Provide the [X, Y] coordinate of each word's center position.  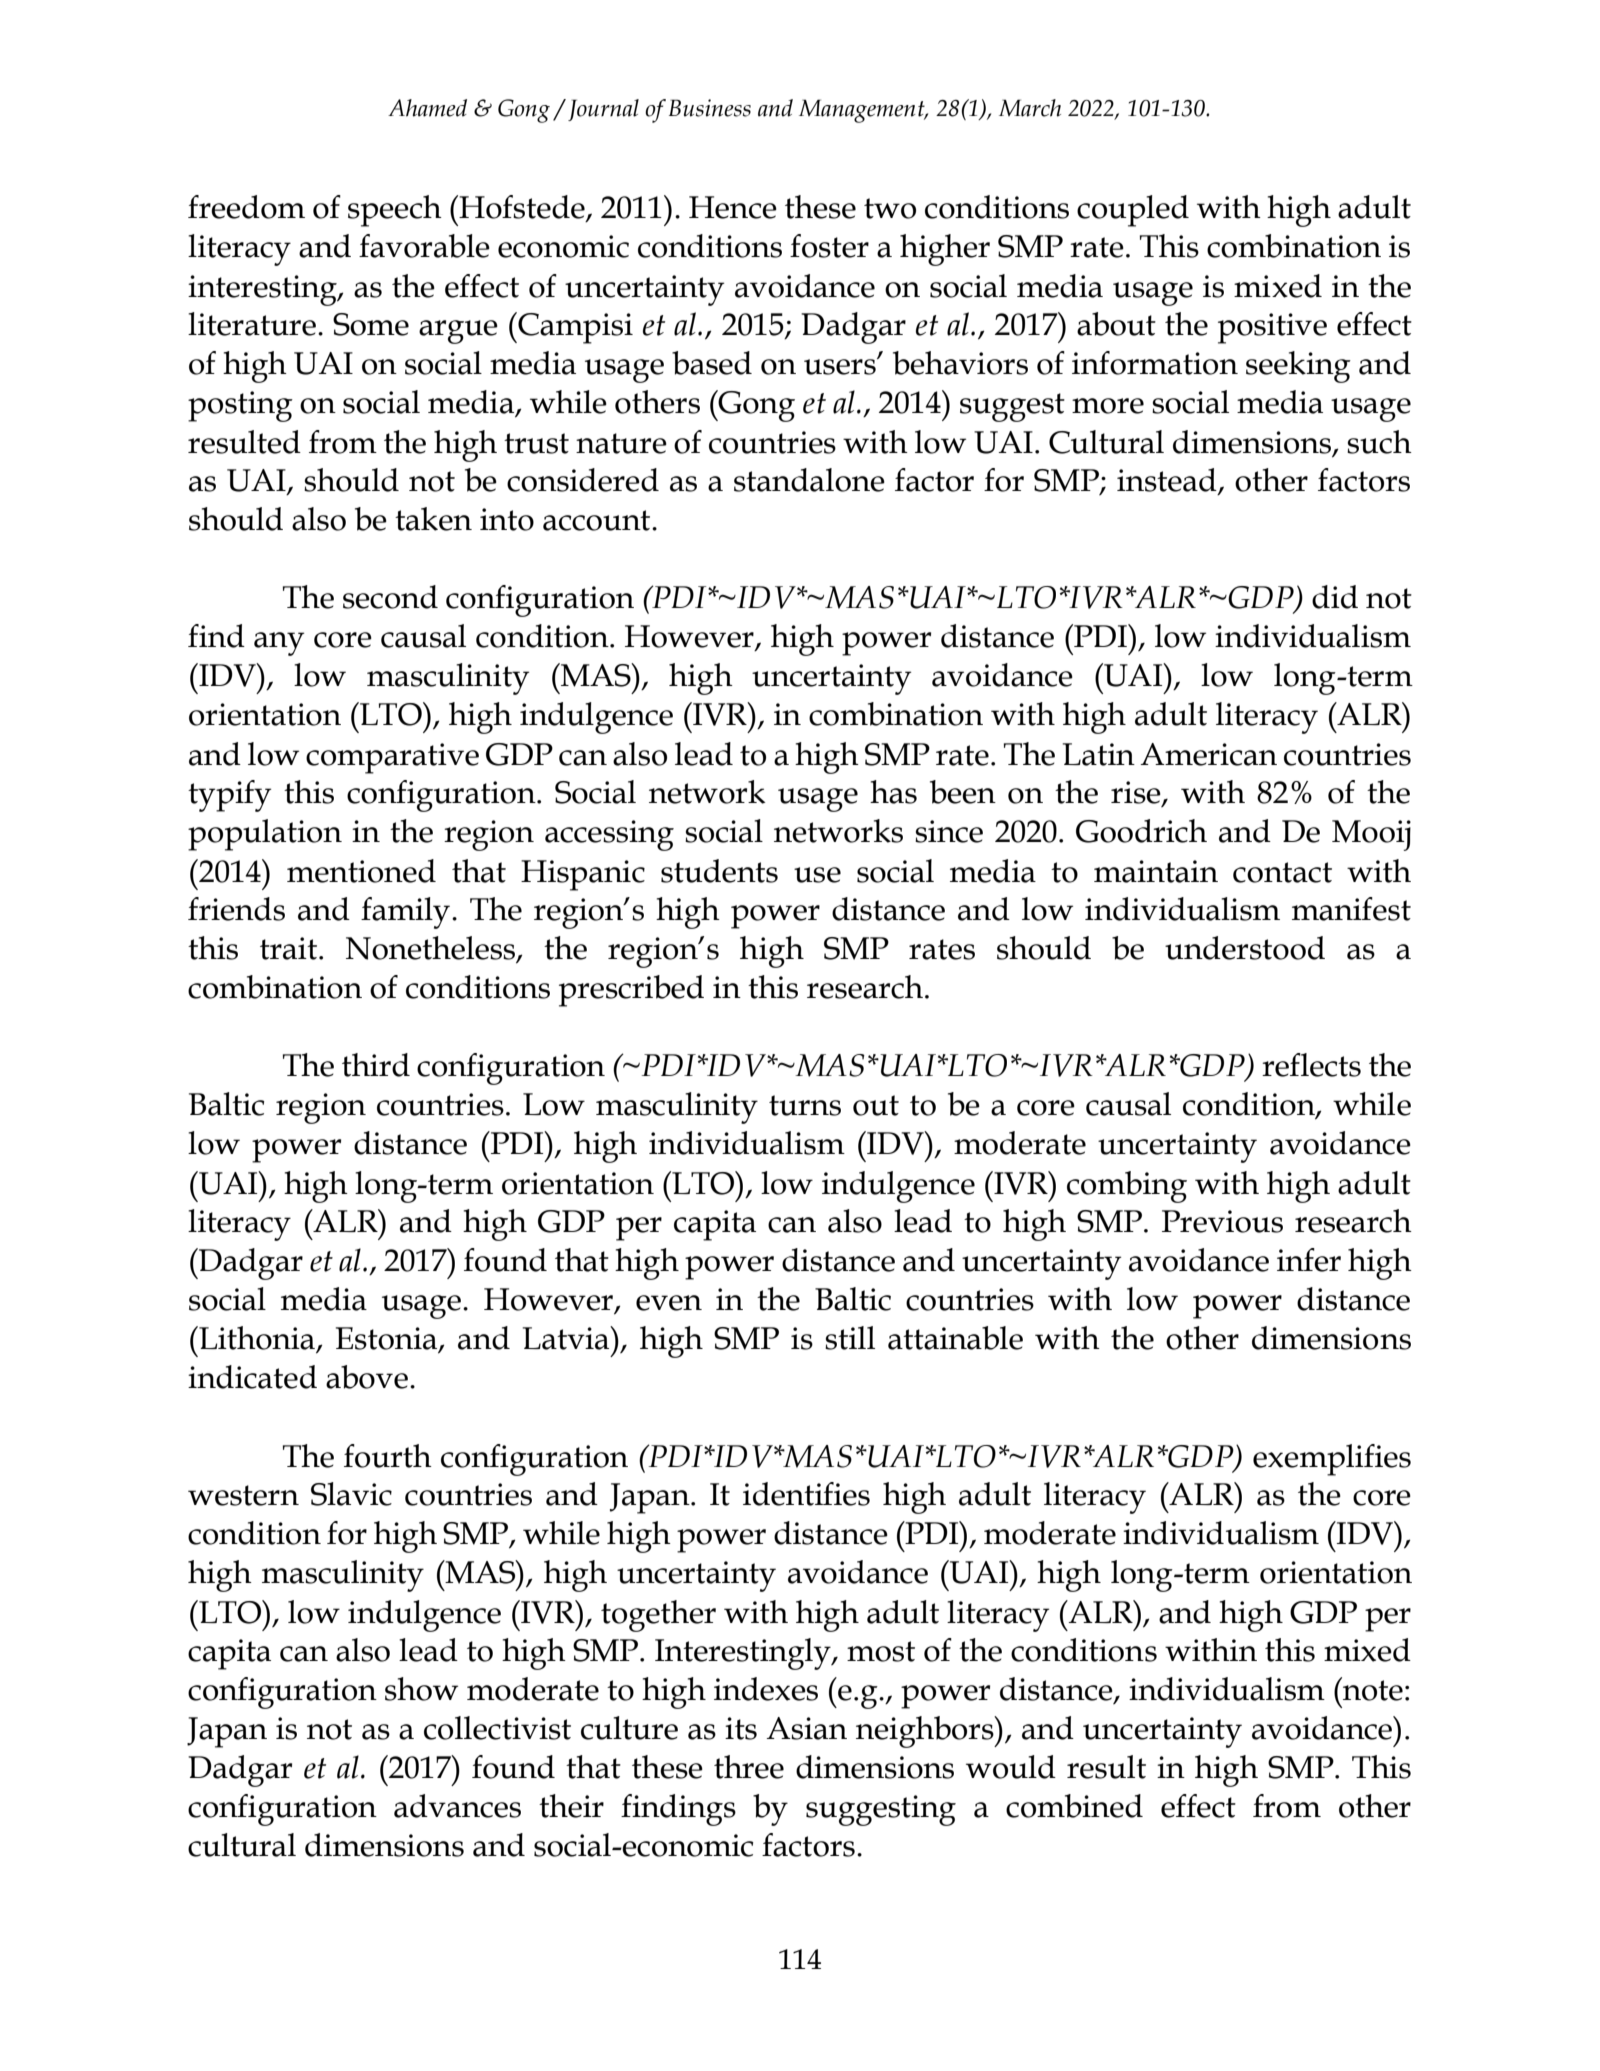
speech [395, 211]
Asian [806, 1728]
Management [863, 111]
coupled [1133, 211]
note [1373, 1690]
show [421, 1689]
